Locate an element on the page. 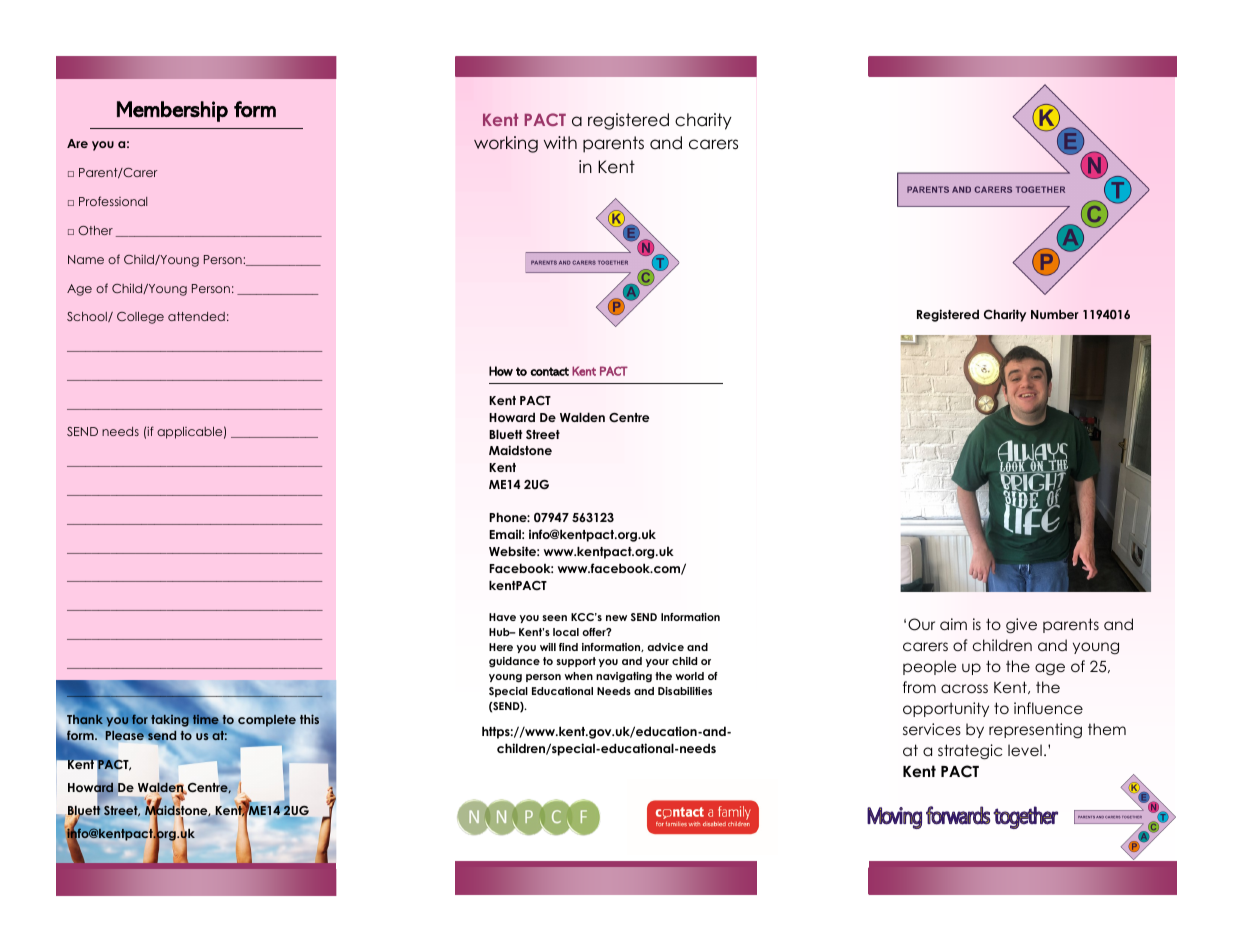 This page has width=1233, height=952. give is located at coordinates (1021, 626).
